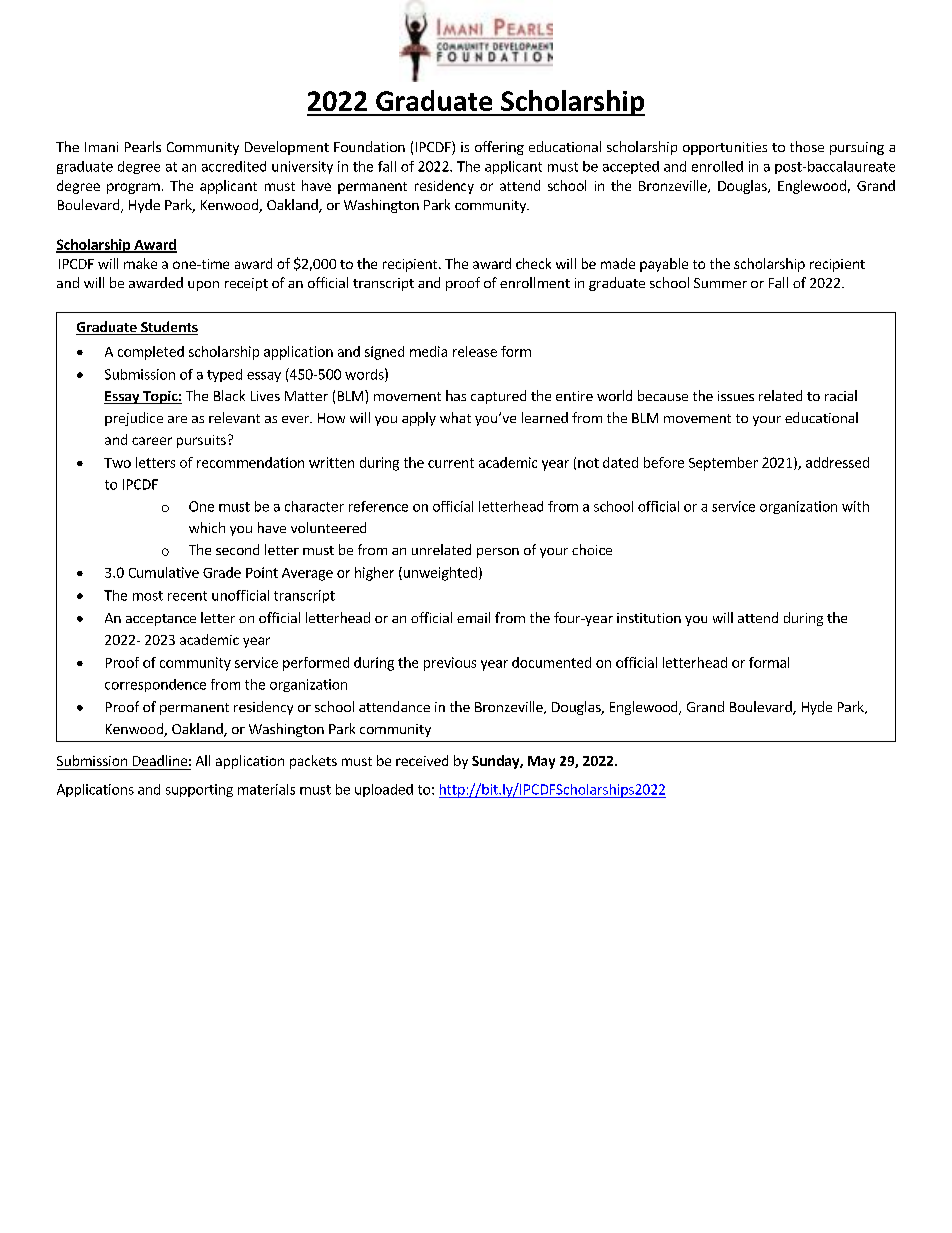 The width and height of the image is (952, 1233). I want to click on recommendation, so click(250, 462).
